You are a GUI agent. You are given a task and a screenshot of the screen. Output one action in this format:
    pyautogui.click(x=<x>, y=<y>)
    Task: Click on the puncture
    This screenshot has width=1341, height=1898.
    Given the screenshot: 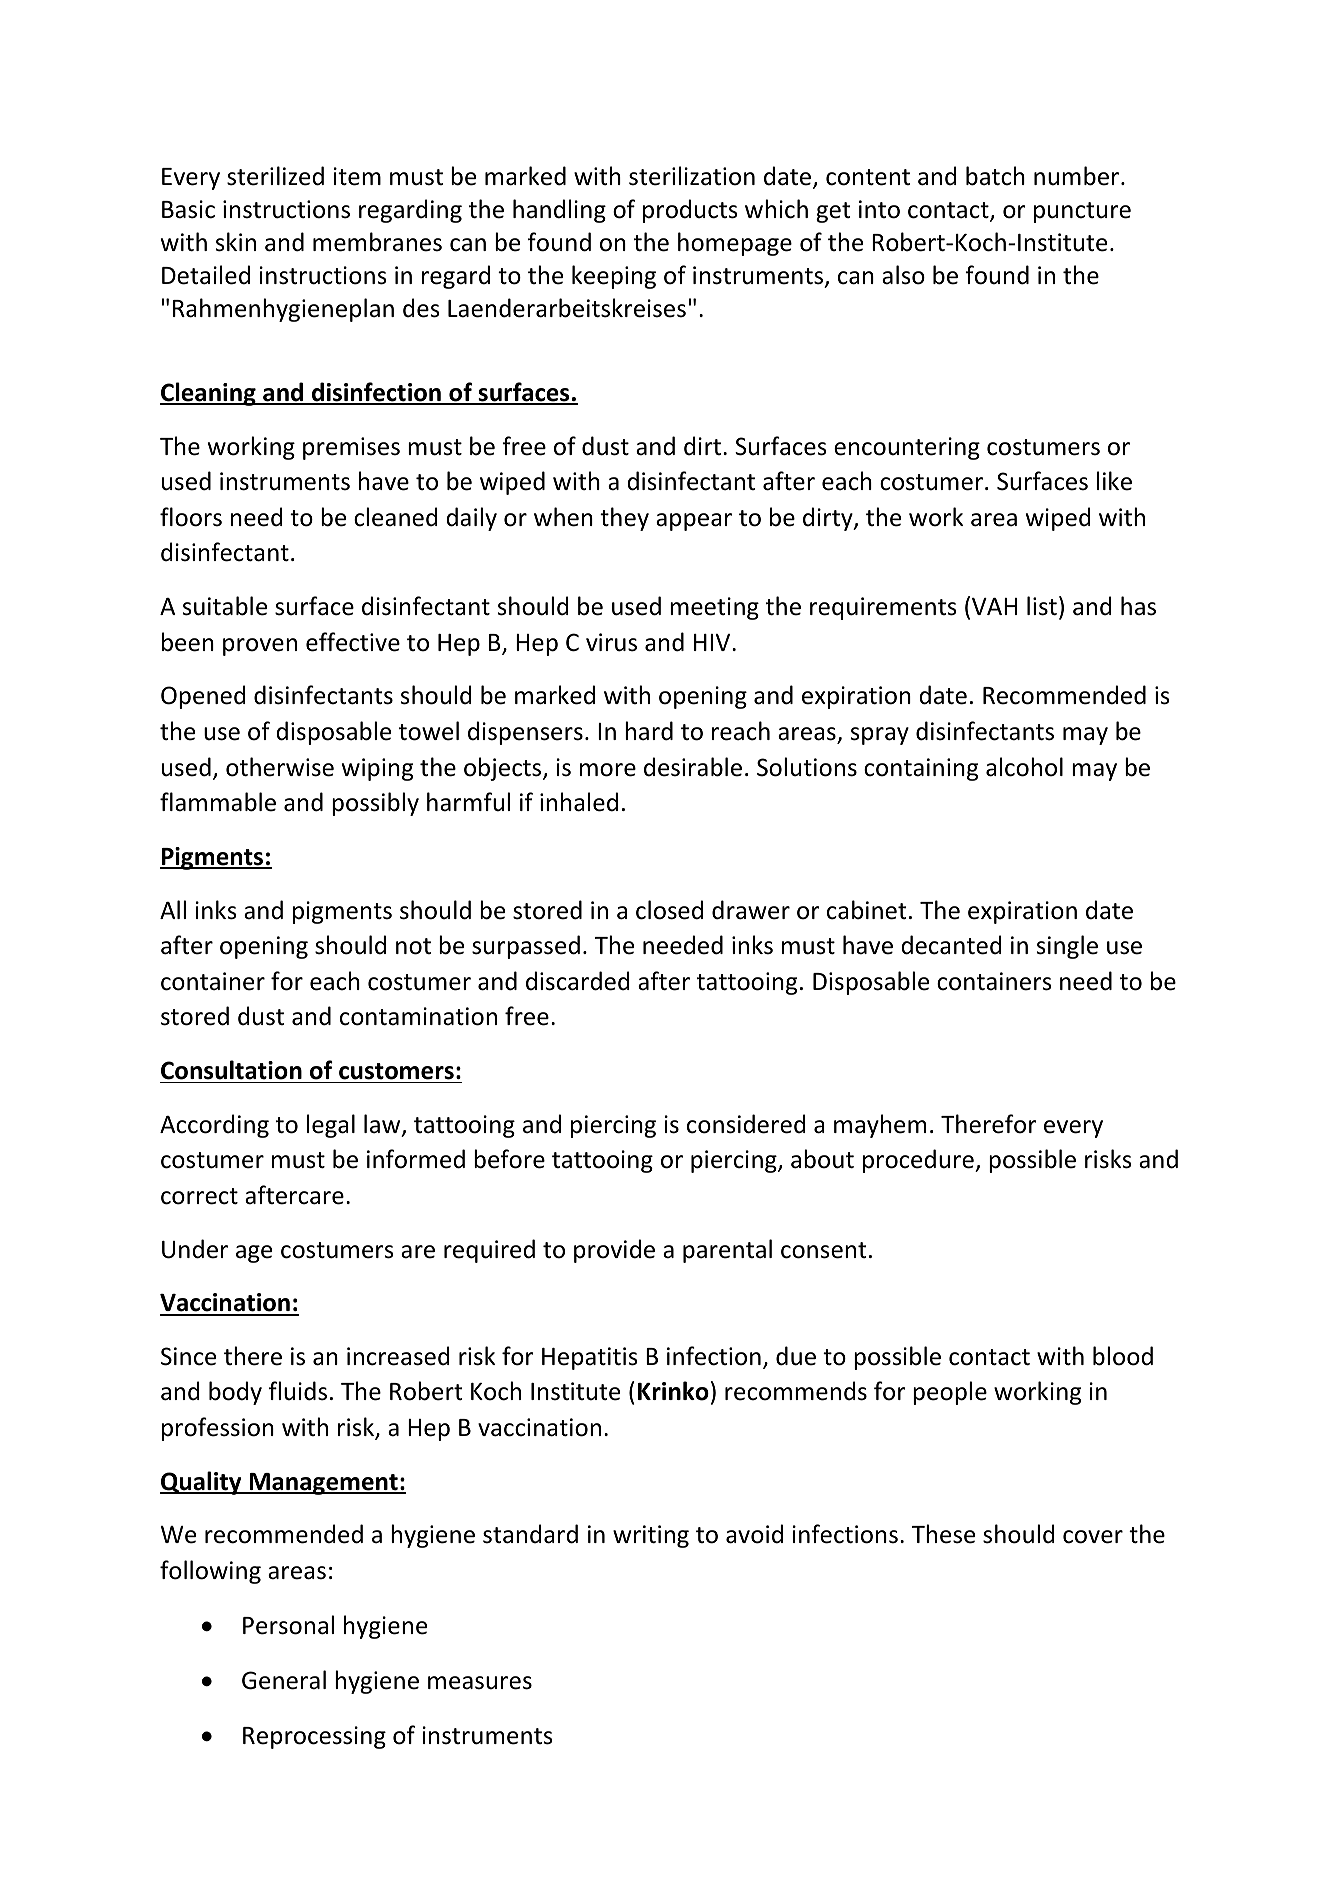 What is the action you would take?
    pyautogui.click(x=1082, y=212)
